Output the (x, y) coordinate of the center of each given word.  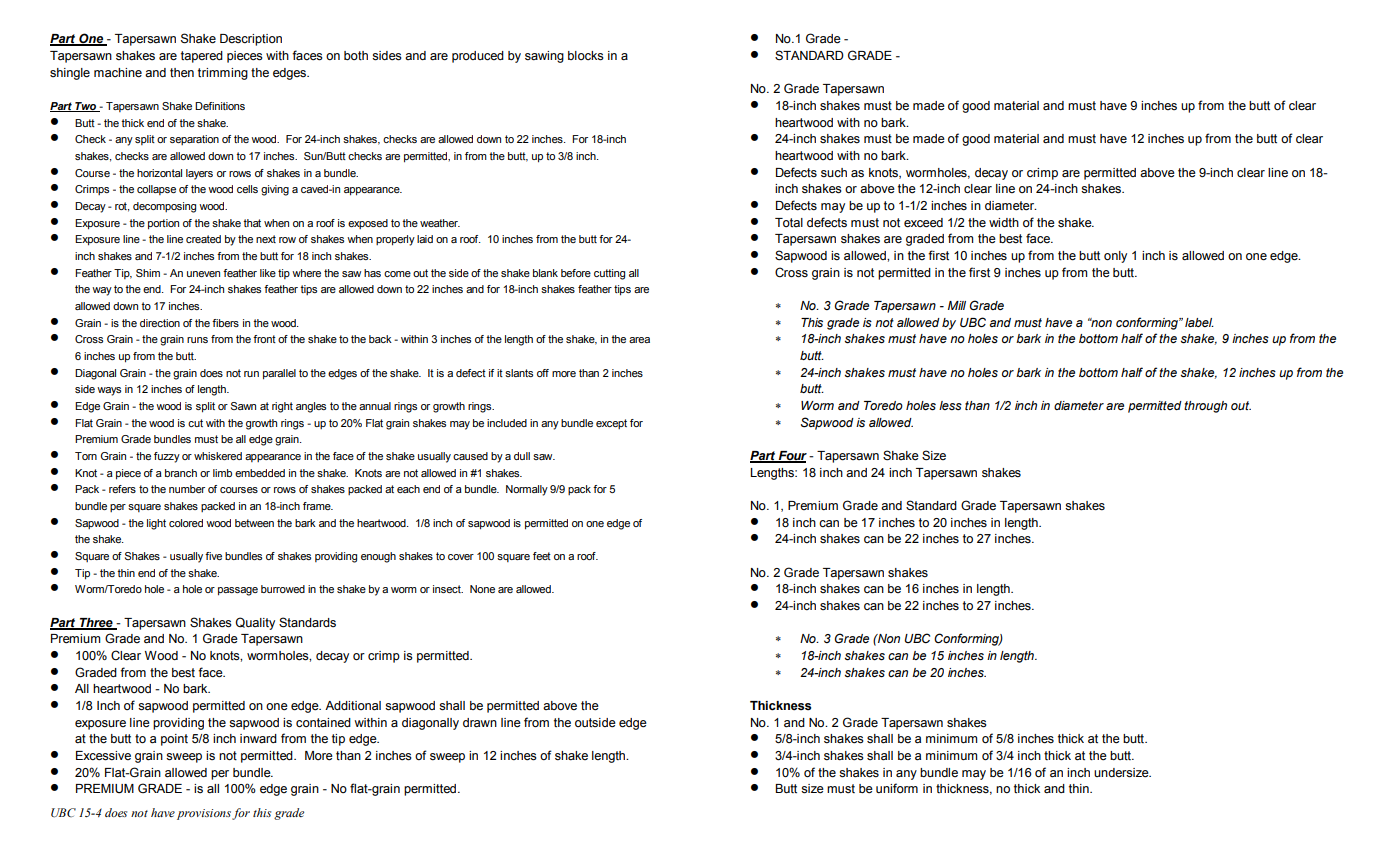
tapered (202, 57)
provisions (204, 814)
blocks (586, 56)
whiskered (218, 456)
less (950, 406)
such (834, 173)
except (611, 424)
